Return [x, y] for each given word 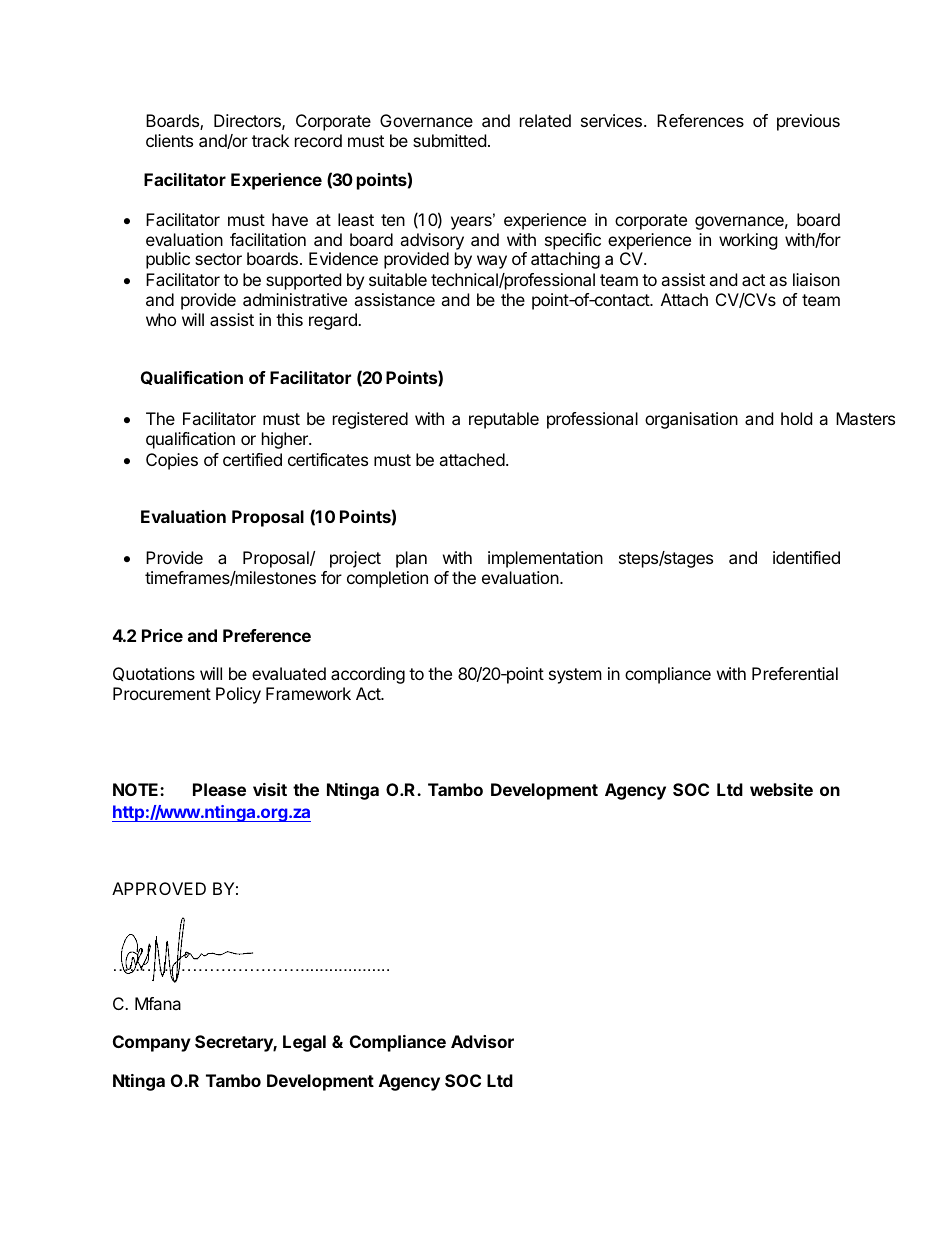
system [575, 676]
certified [252, 459]
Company [152, 1043]
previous [808, 122]
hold [796, 418]
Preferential [795, 673]
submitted [449, 140]
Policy [238, 695]
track [270, 140]
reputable [504, 420]
